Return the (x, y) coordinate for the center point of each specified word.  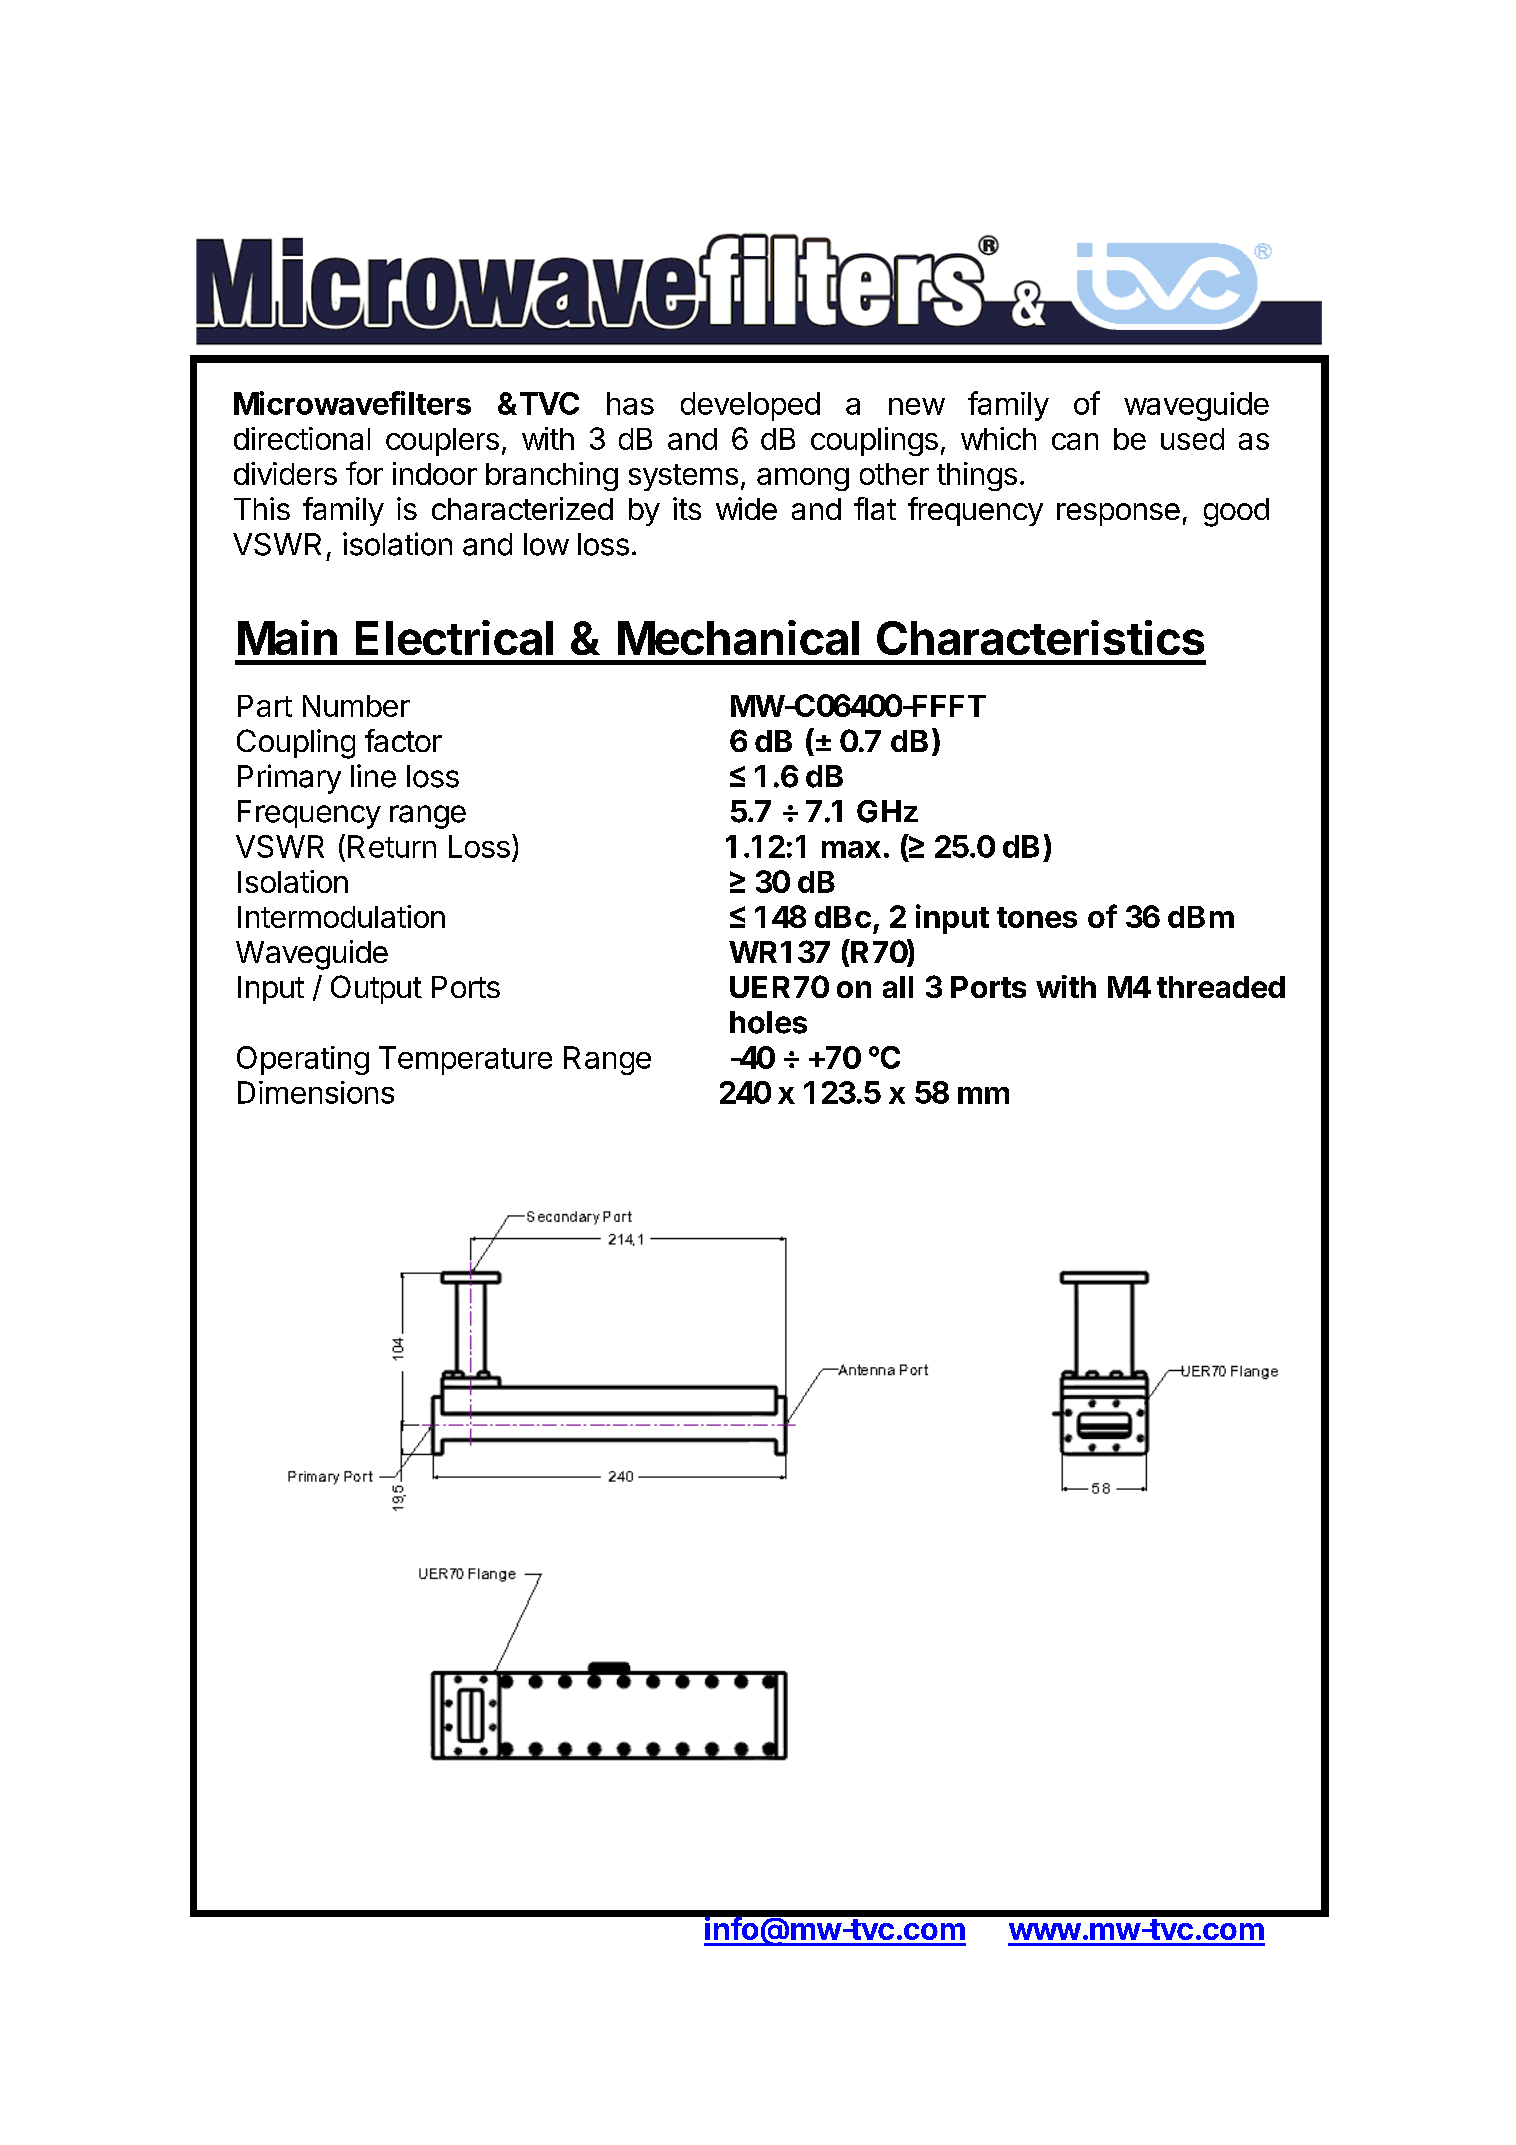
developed (750, 406)
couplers (442, 442)
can (1075, 441)
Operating (303, 1060)
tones (1037, 917)
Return (392, 846)
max (851, 849)
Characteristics (1040, 637)
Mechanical (738, 637)
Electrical (454, 637)
